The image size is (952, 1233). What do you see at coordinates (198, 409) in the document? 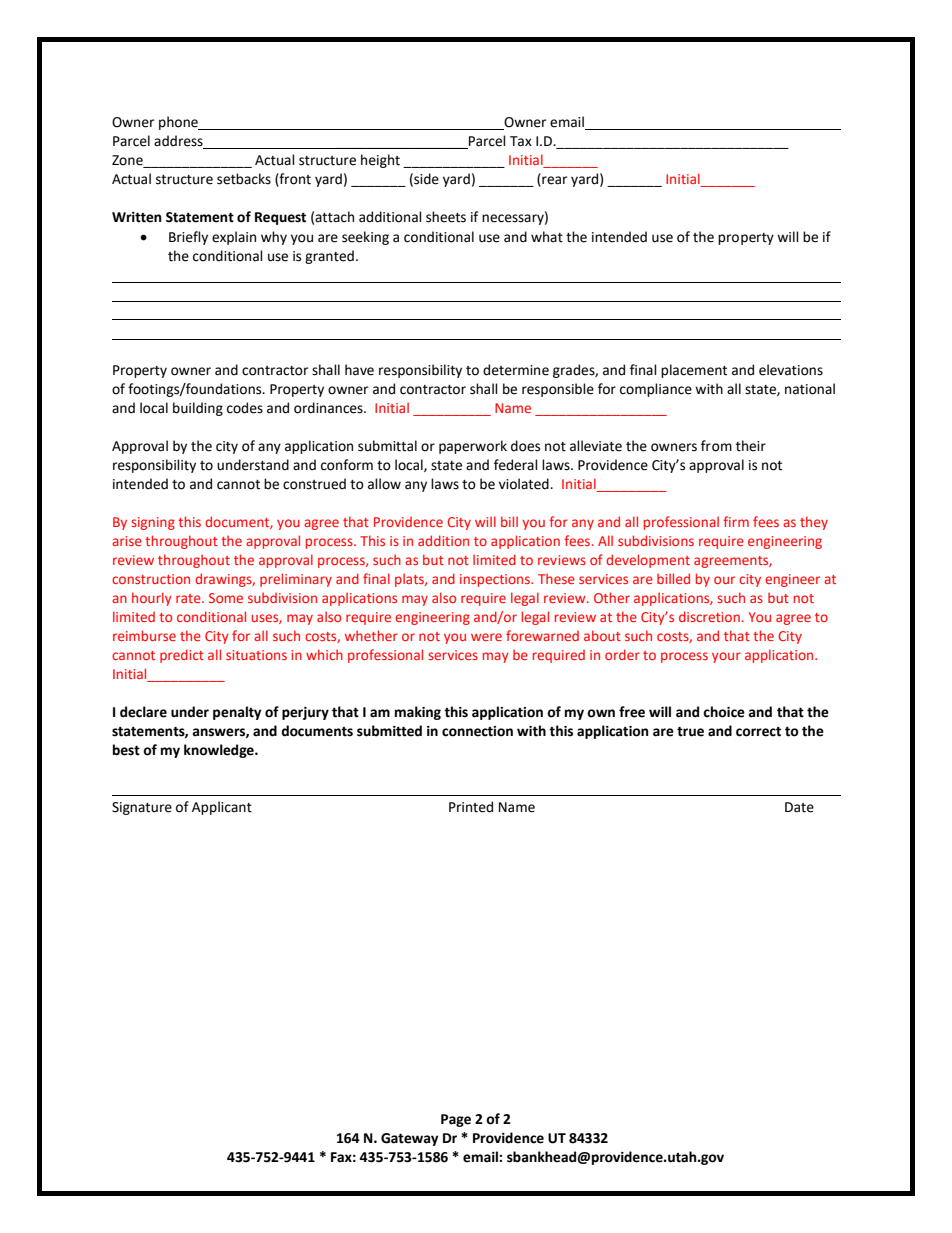
I see `building` at bounding box center [198, 409].
